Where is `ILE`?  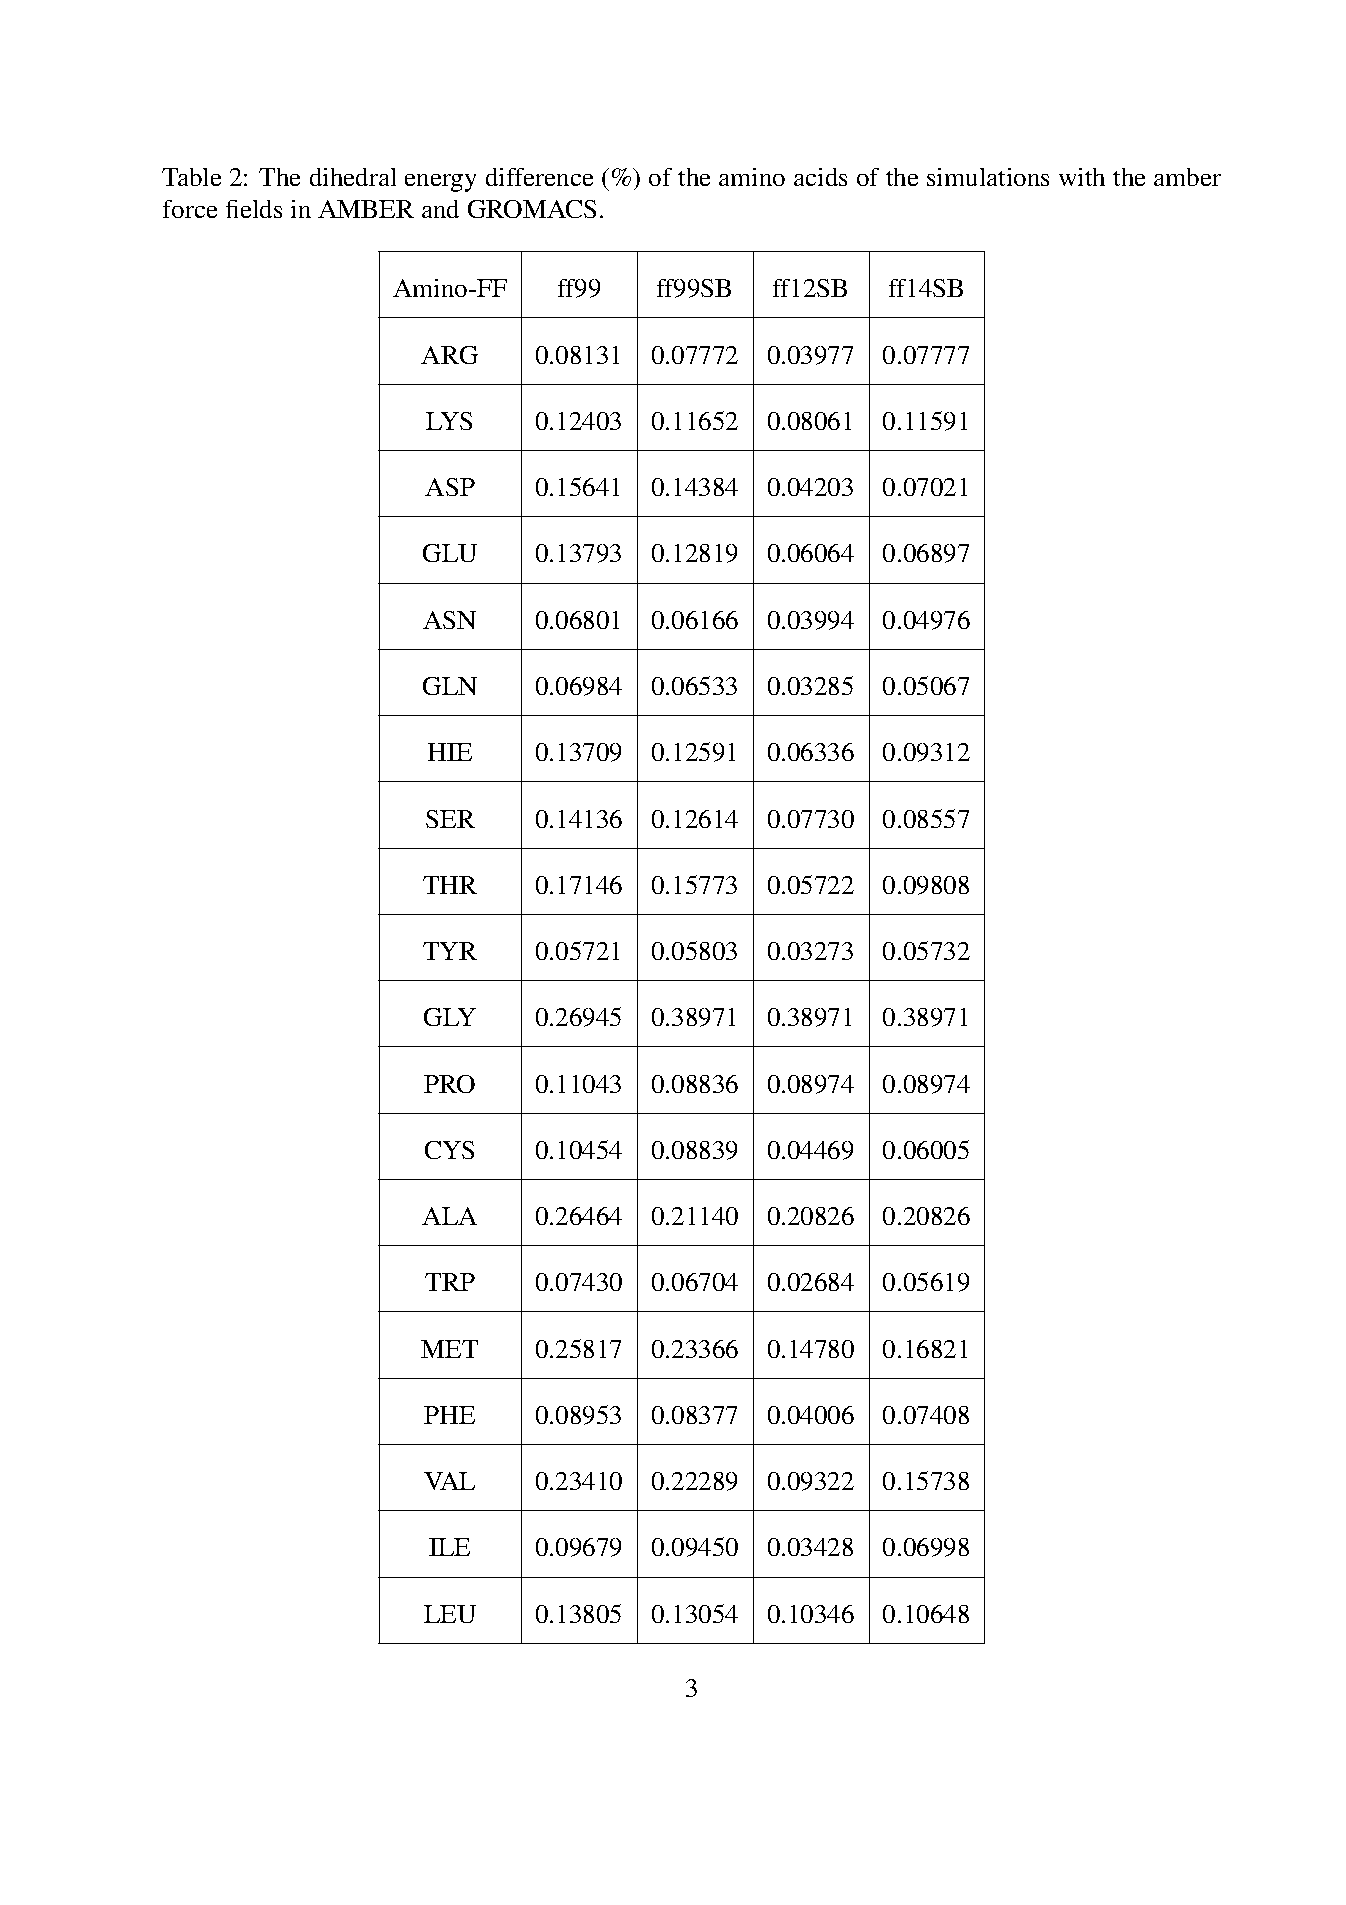 ILE is located at coordinates (449, 1547).
